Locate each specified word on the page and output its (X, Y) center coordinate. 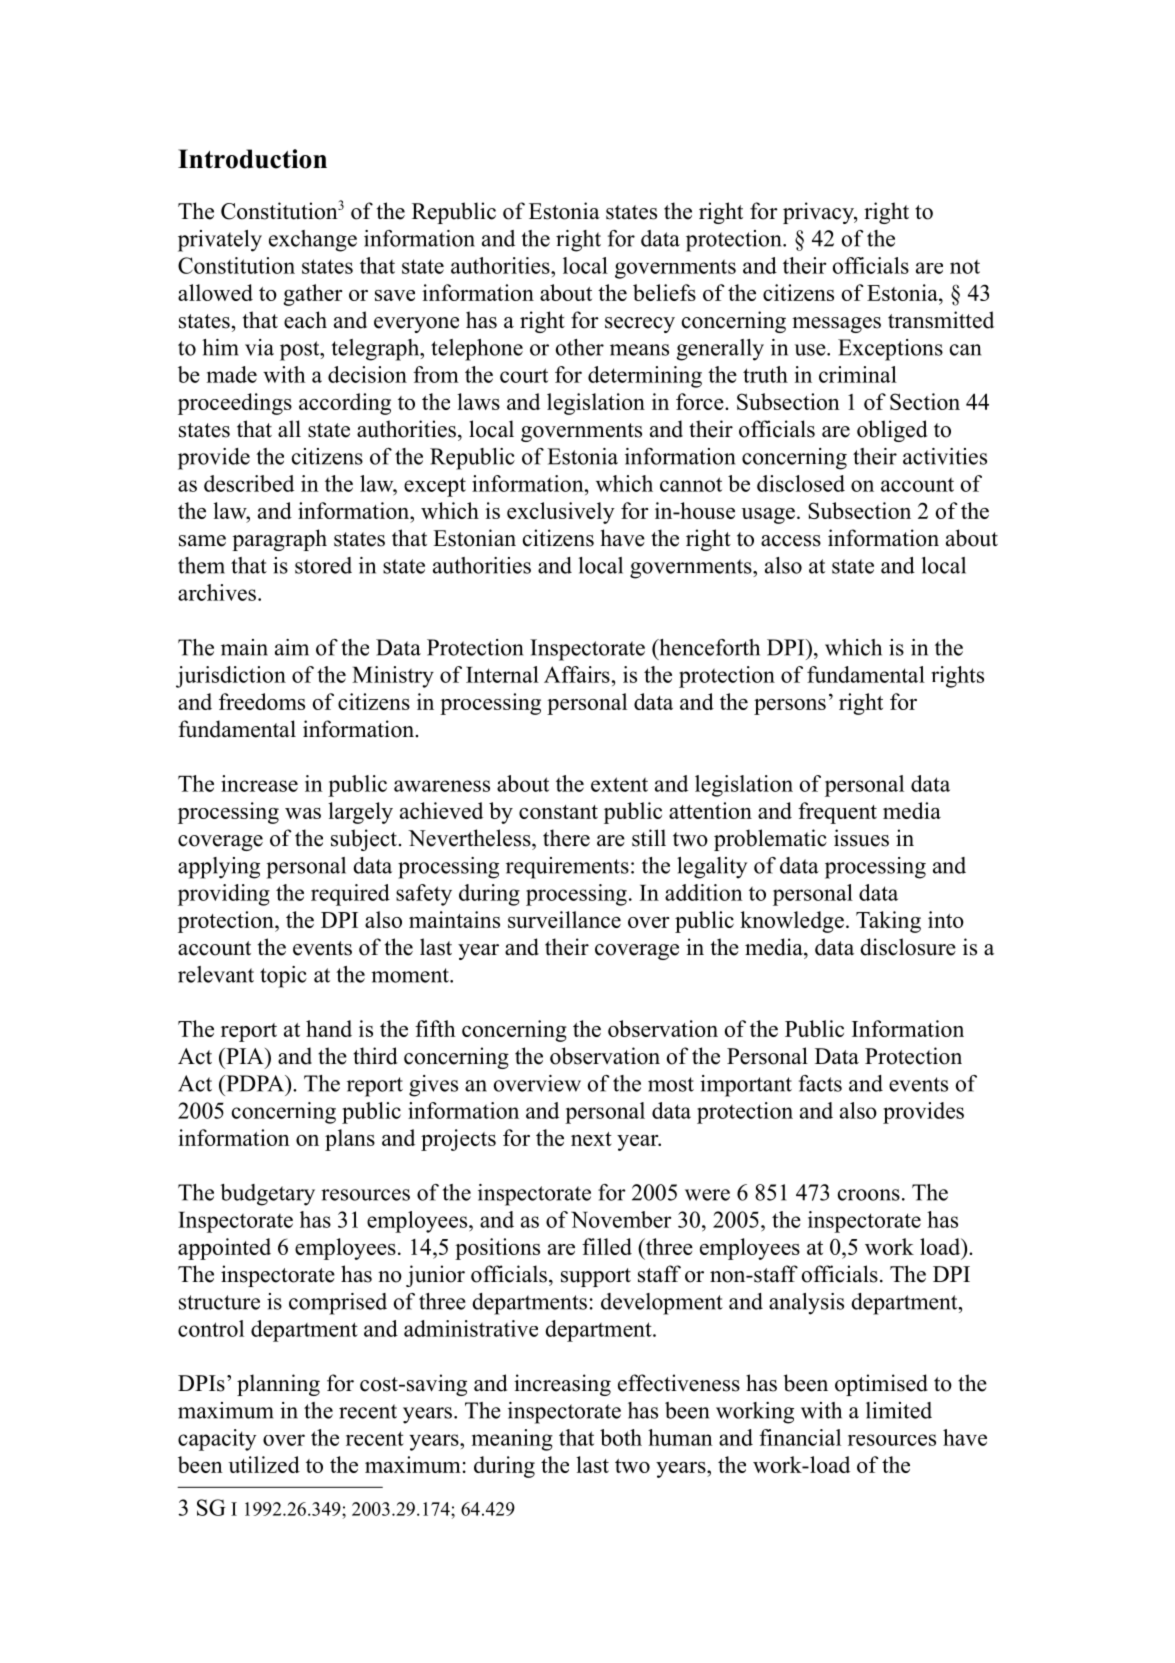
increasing (562, 1385)
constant (558, 812)
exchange (313, 241)
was (303, 813)
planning (278, 1385)
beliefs (664, 292)
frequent (837, 813)
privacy (819, 213)
